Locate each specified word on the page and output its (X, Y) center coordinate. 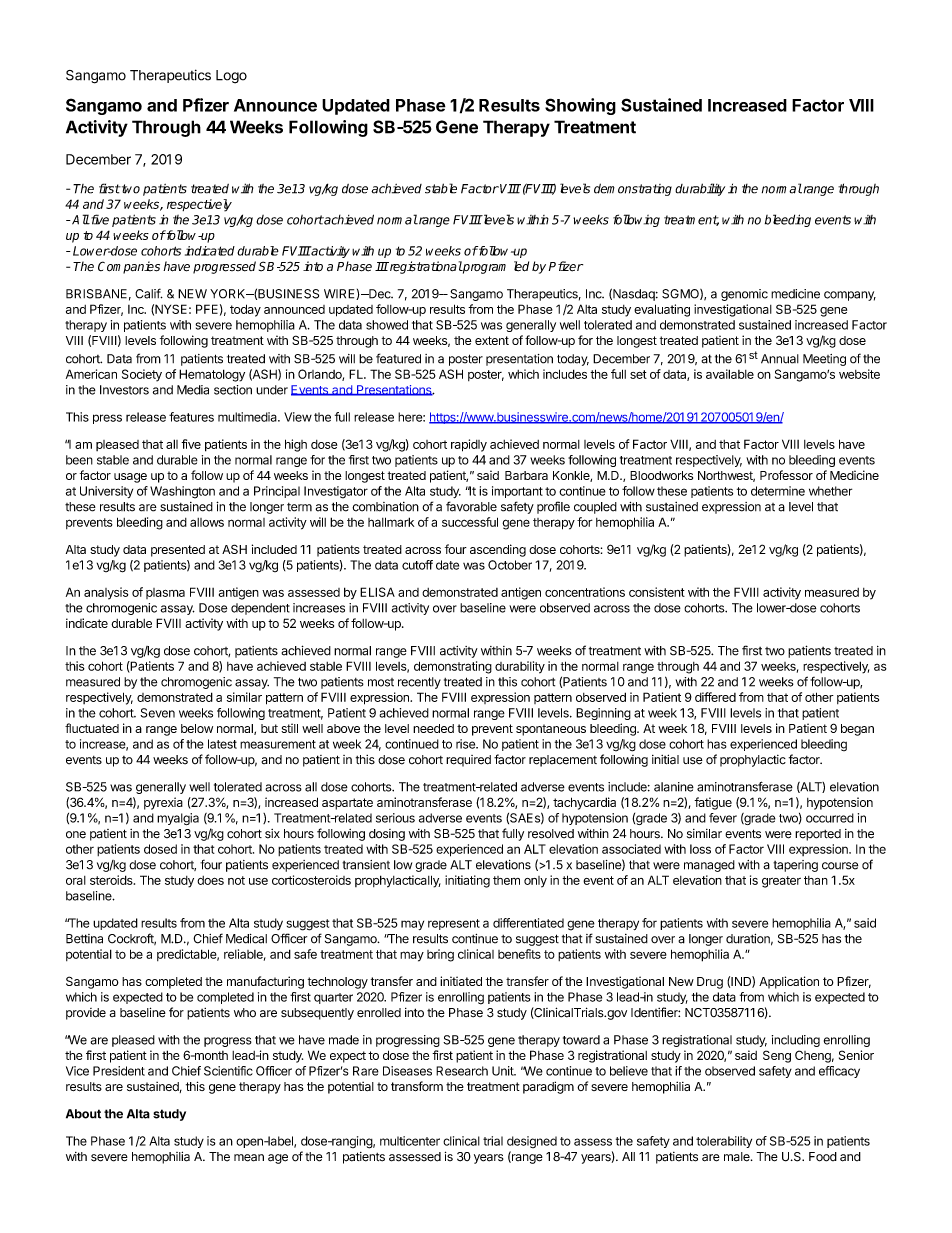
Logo (231, 77)
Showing (580, 106)
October (510, 565)
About (83, 1114)
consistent (657, 592)
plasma (165, 593)
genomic (744, 295)
